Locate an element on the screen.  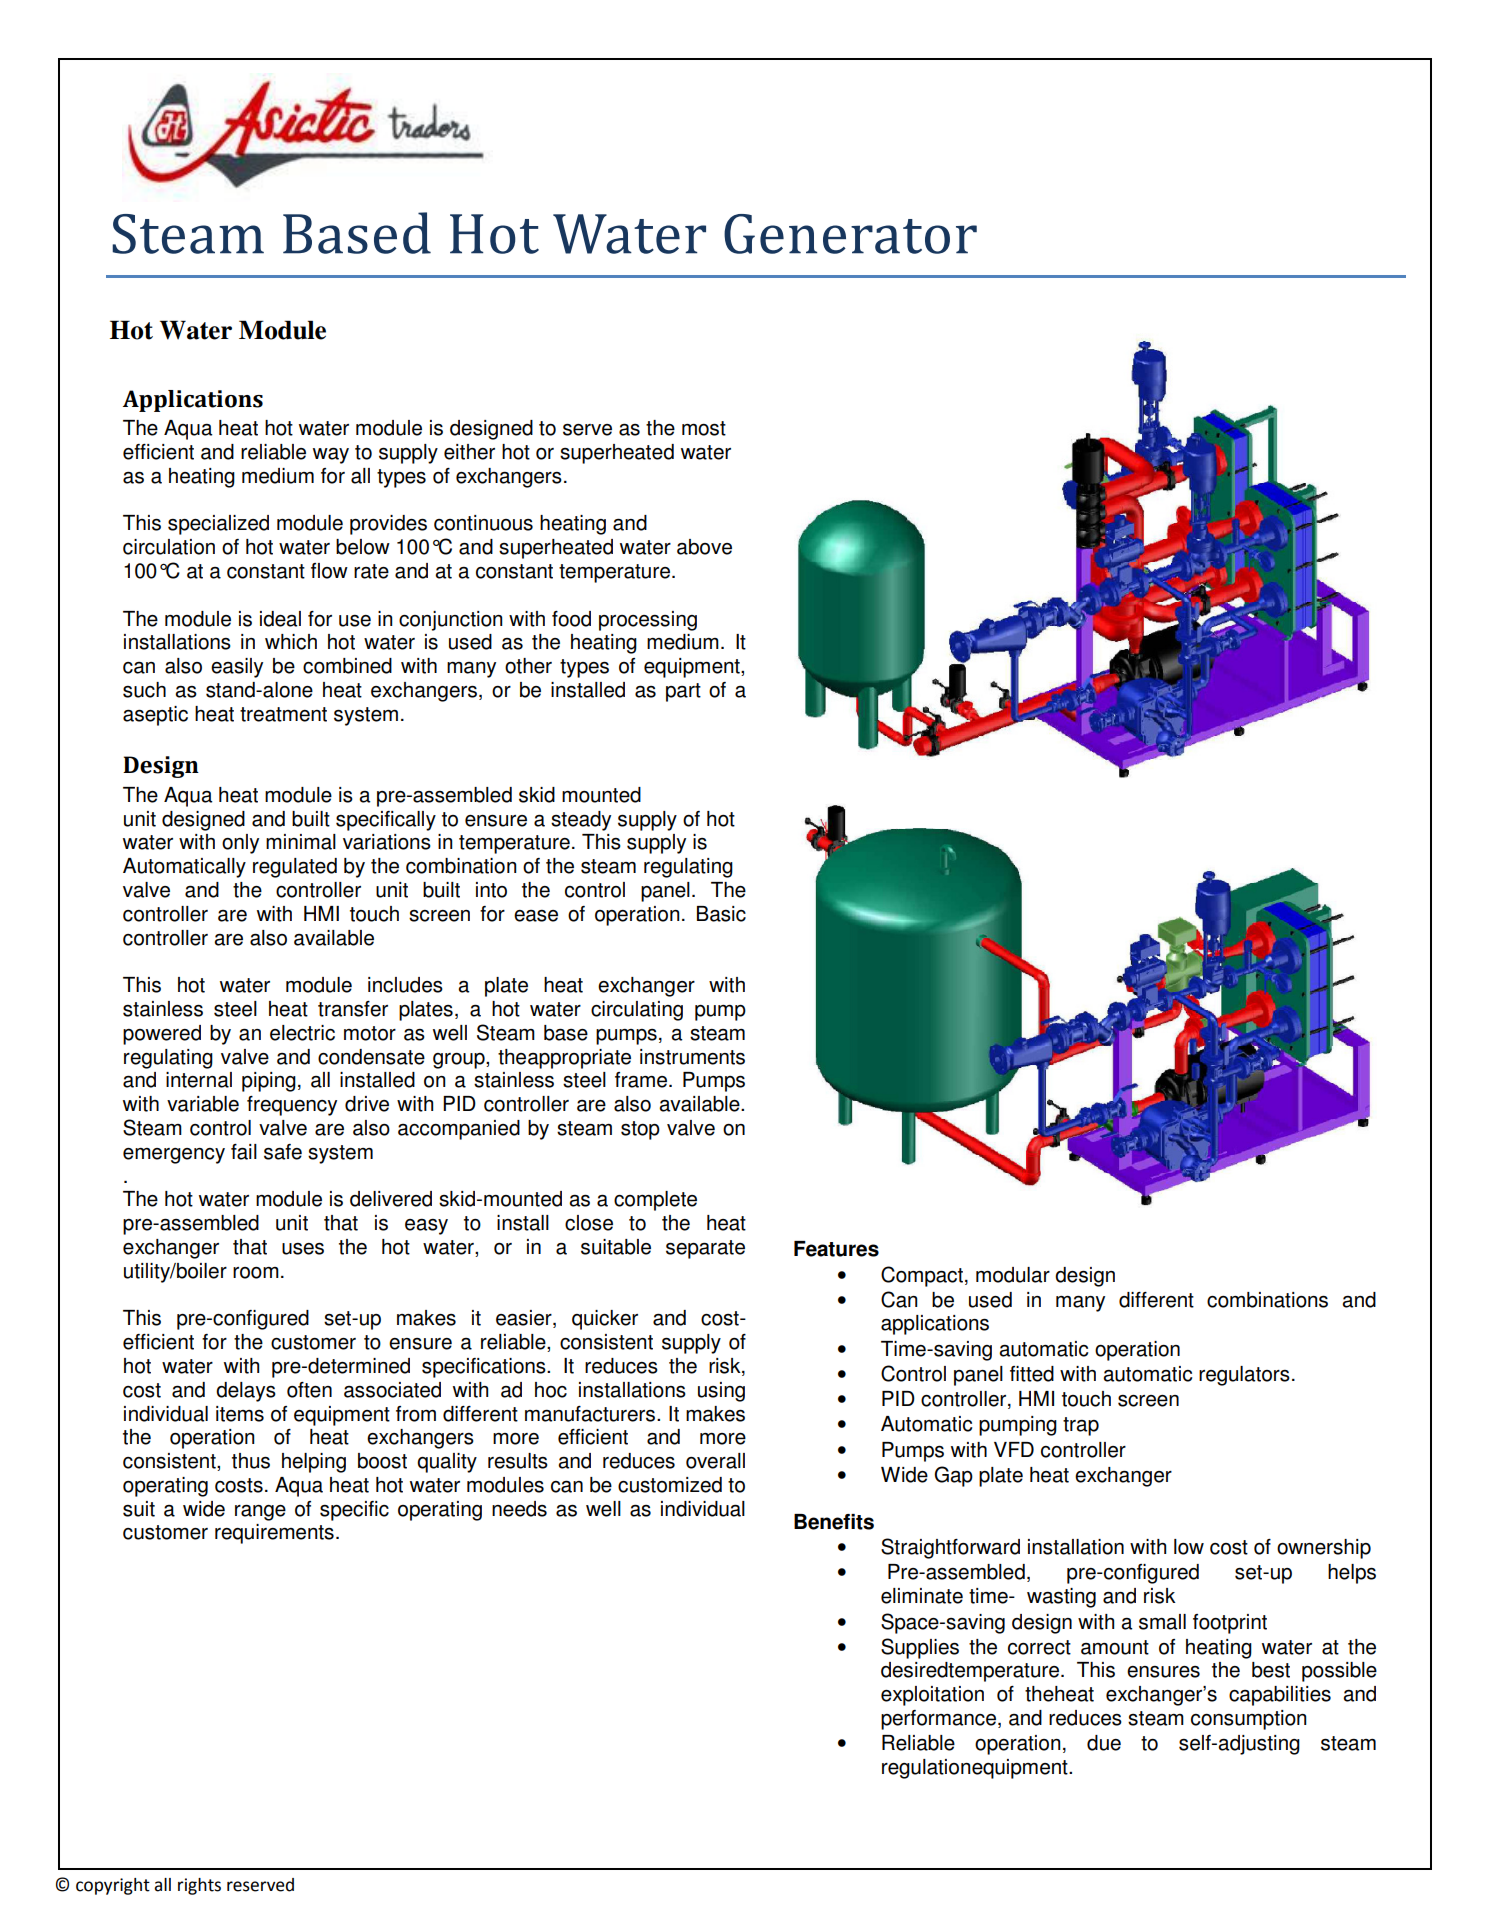
regulators is located at coordinates (1244, 1376).
